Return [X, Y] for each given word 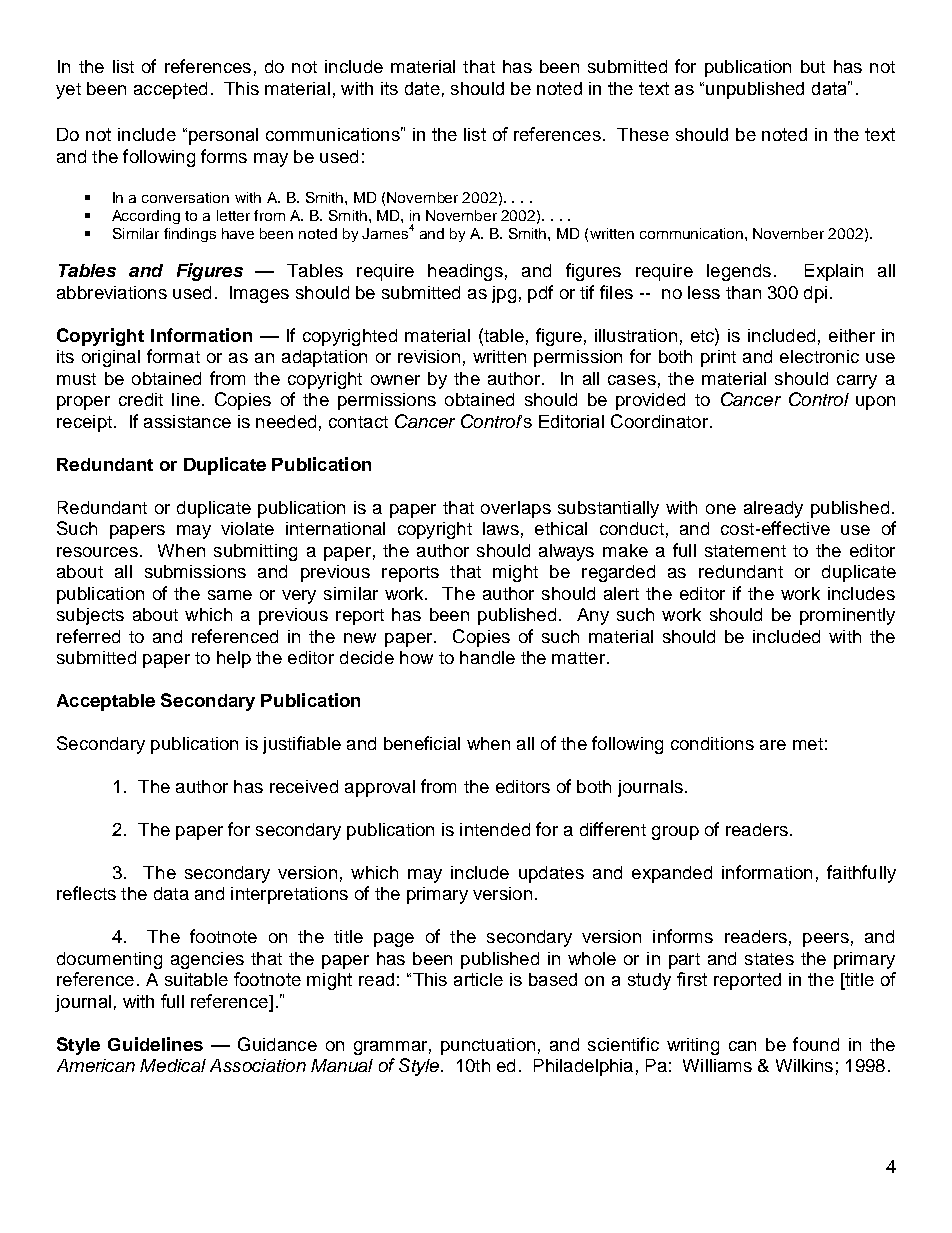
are [773, 745]
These [643, 134]
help [234, 659]
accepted [170, 90]
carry [857, 382]
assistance [187, 421]
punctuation [488, 1046]
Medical [173, 1065]
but [813, 66]
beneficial [422, 743]
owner [395, 380]
